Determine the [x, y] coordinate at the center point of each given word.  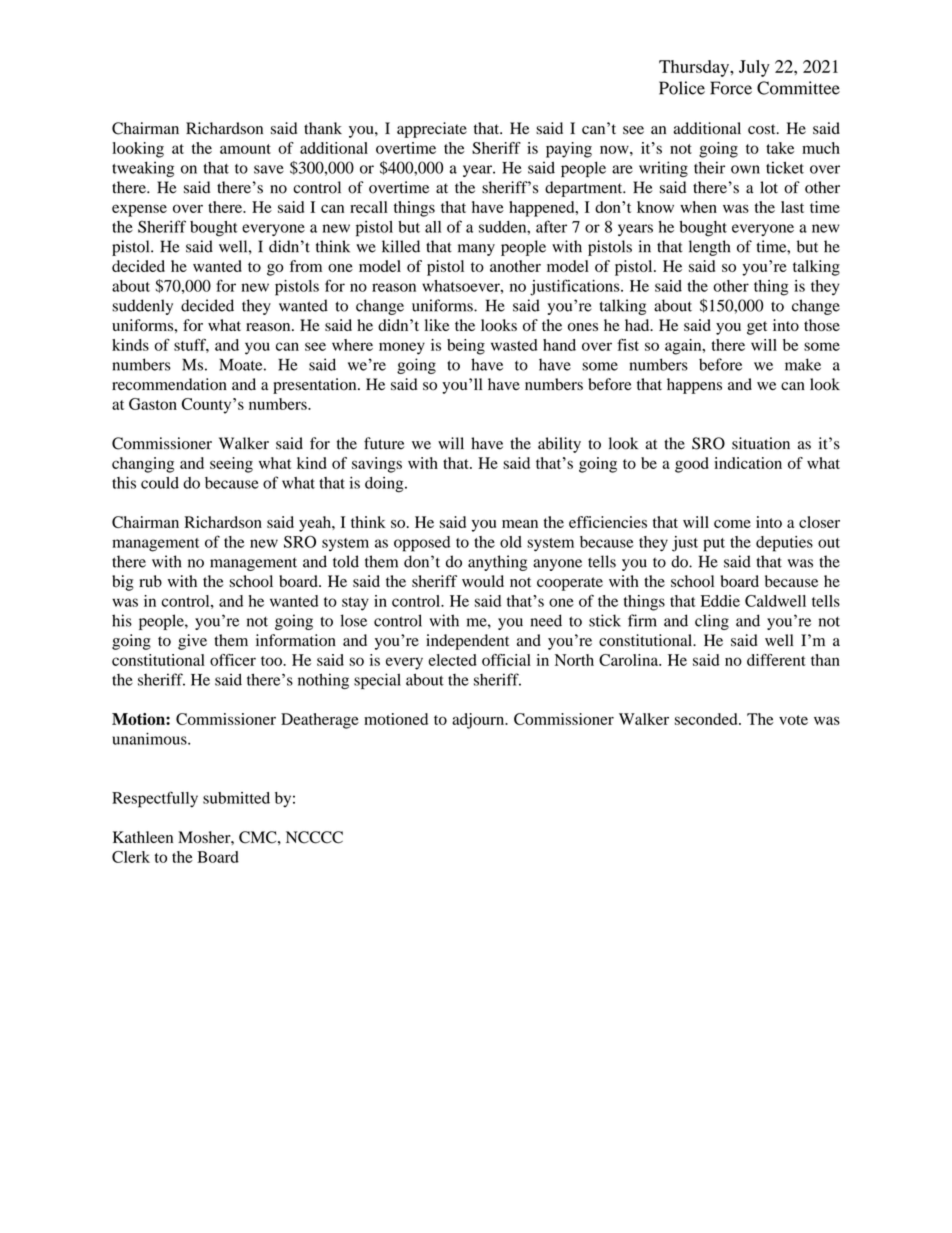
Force [731, 88]
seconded [707, 719]
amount [245, 149]
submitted [236, 798]
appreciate [432, 130]
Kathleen [143, 837]
